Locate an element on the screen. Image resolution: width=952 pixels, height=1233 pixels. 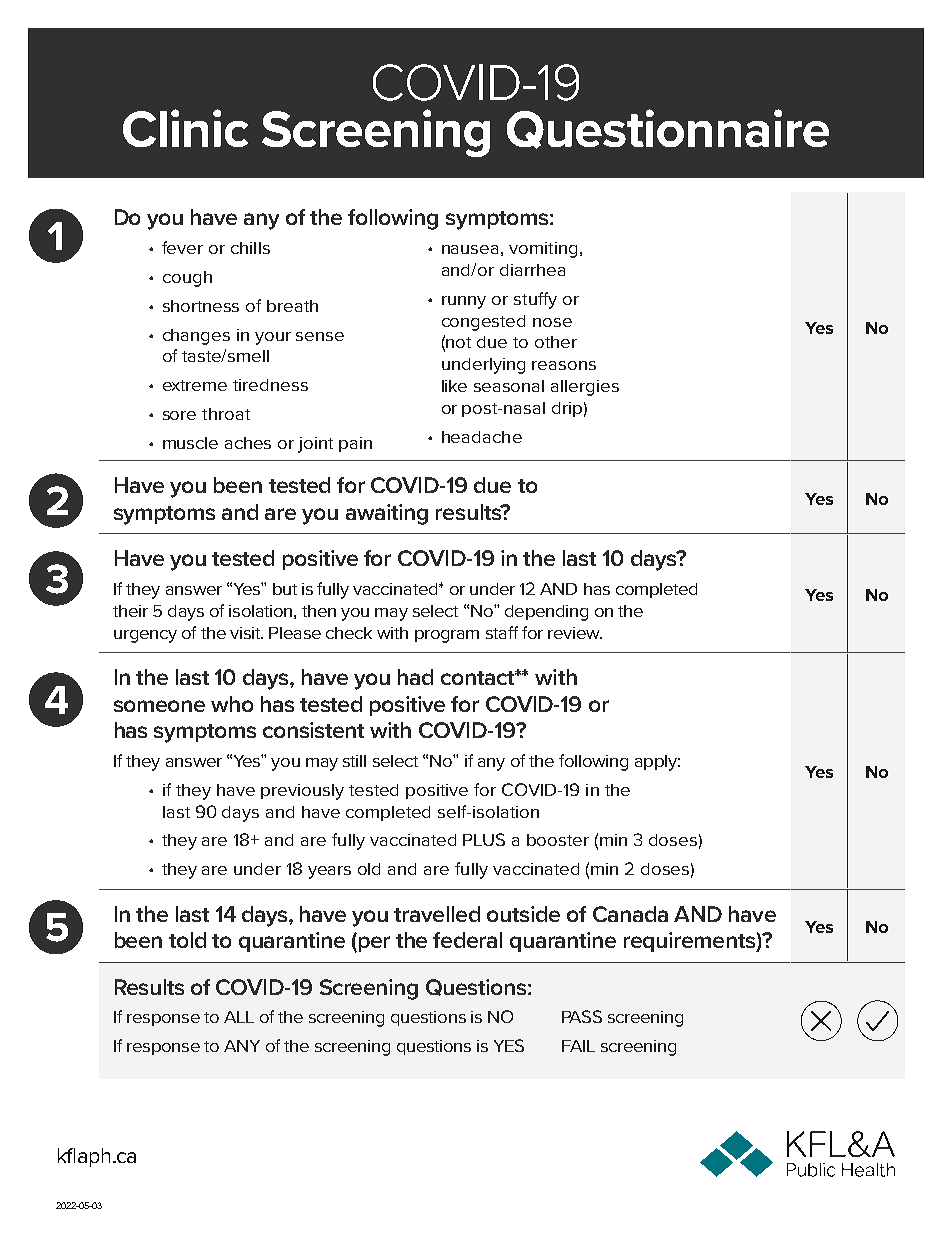
Clinic is located at coordinates (185, 128).
